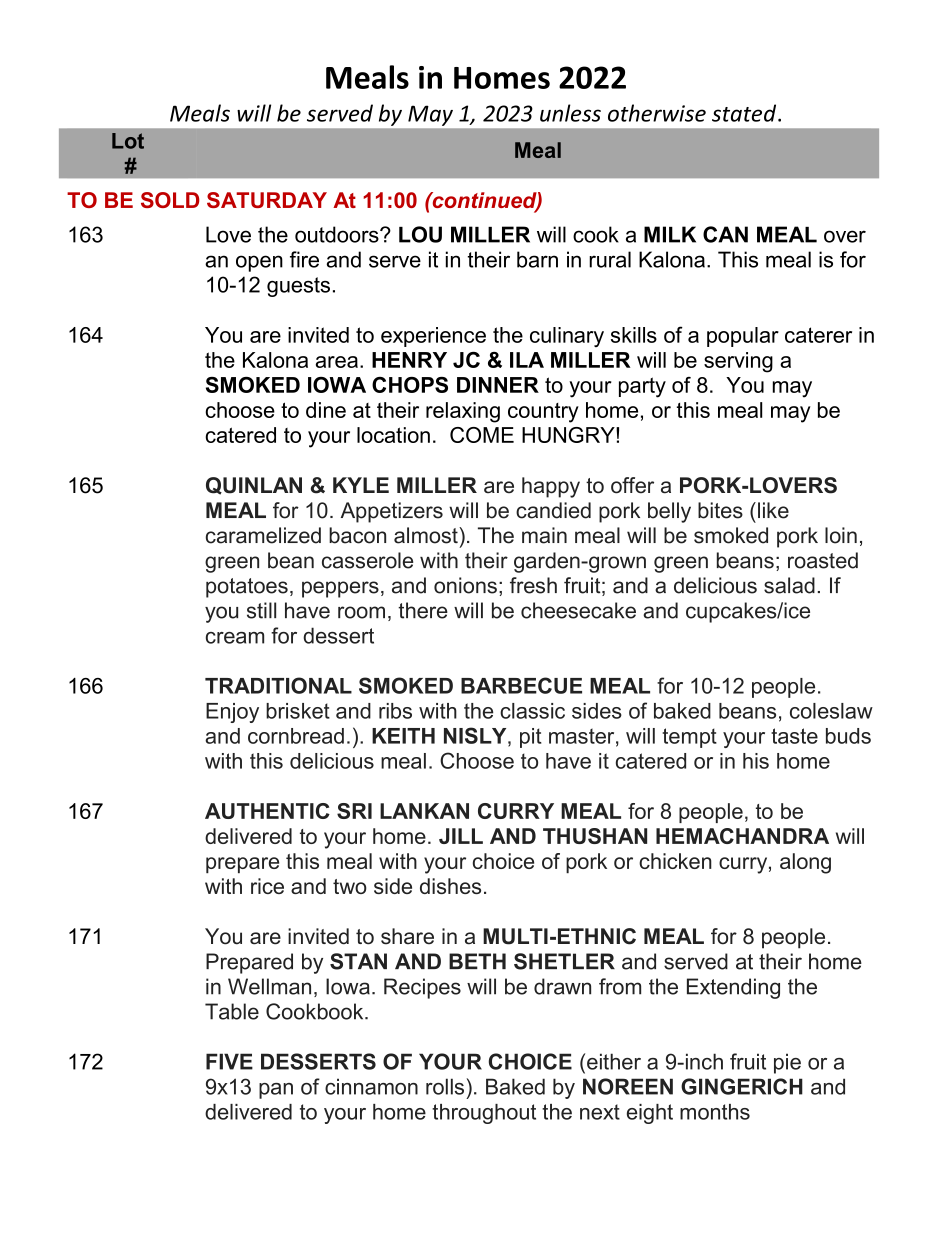 The width and height of the screenshot is (952, 1233). What do you see at coordinates (570, 113) in the screenshot?
I see `unless` at bounding box center [570, 113].
